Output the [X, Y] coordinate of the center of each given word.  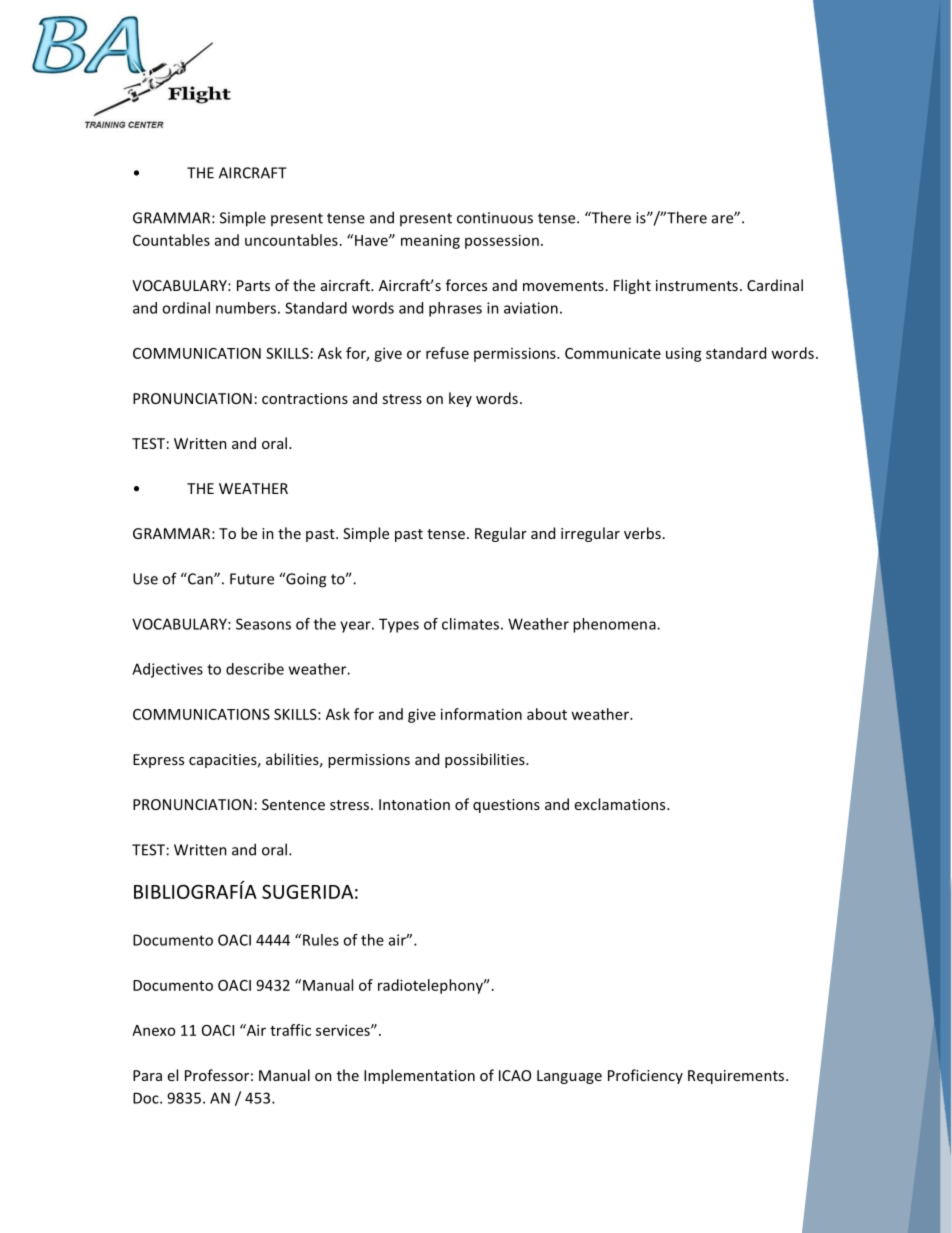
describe [255, 669]
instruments [697, 285]
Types [399, 625]
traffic [290, 1030]
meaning [430, 241]
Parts [253, 285]
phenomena [615, 625]
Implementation [419, 1076]
